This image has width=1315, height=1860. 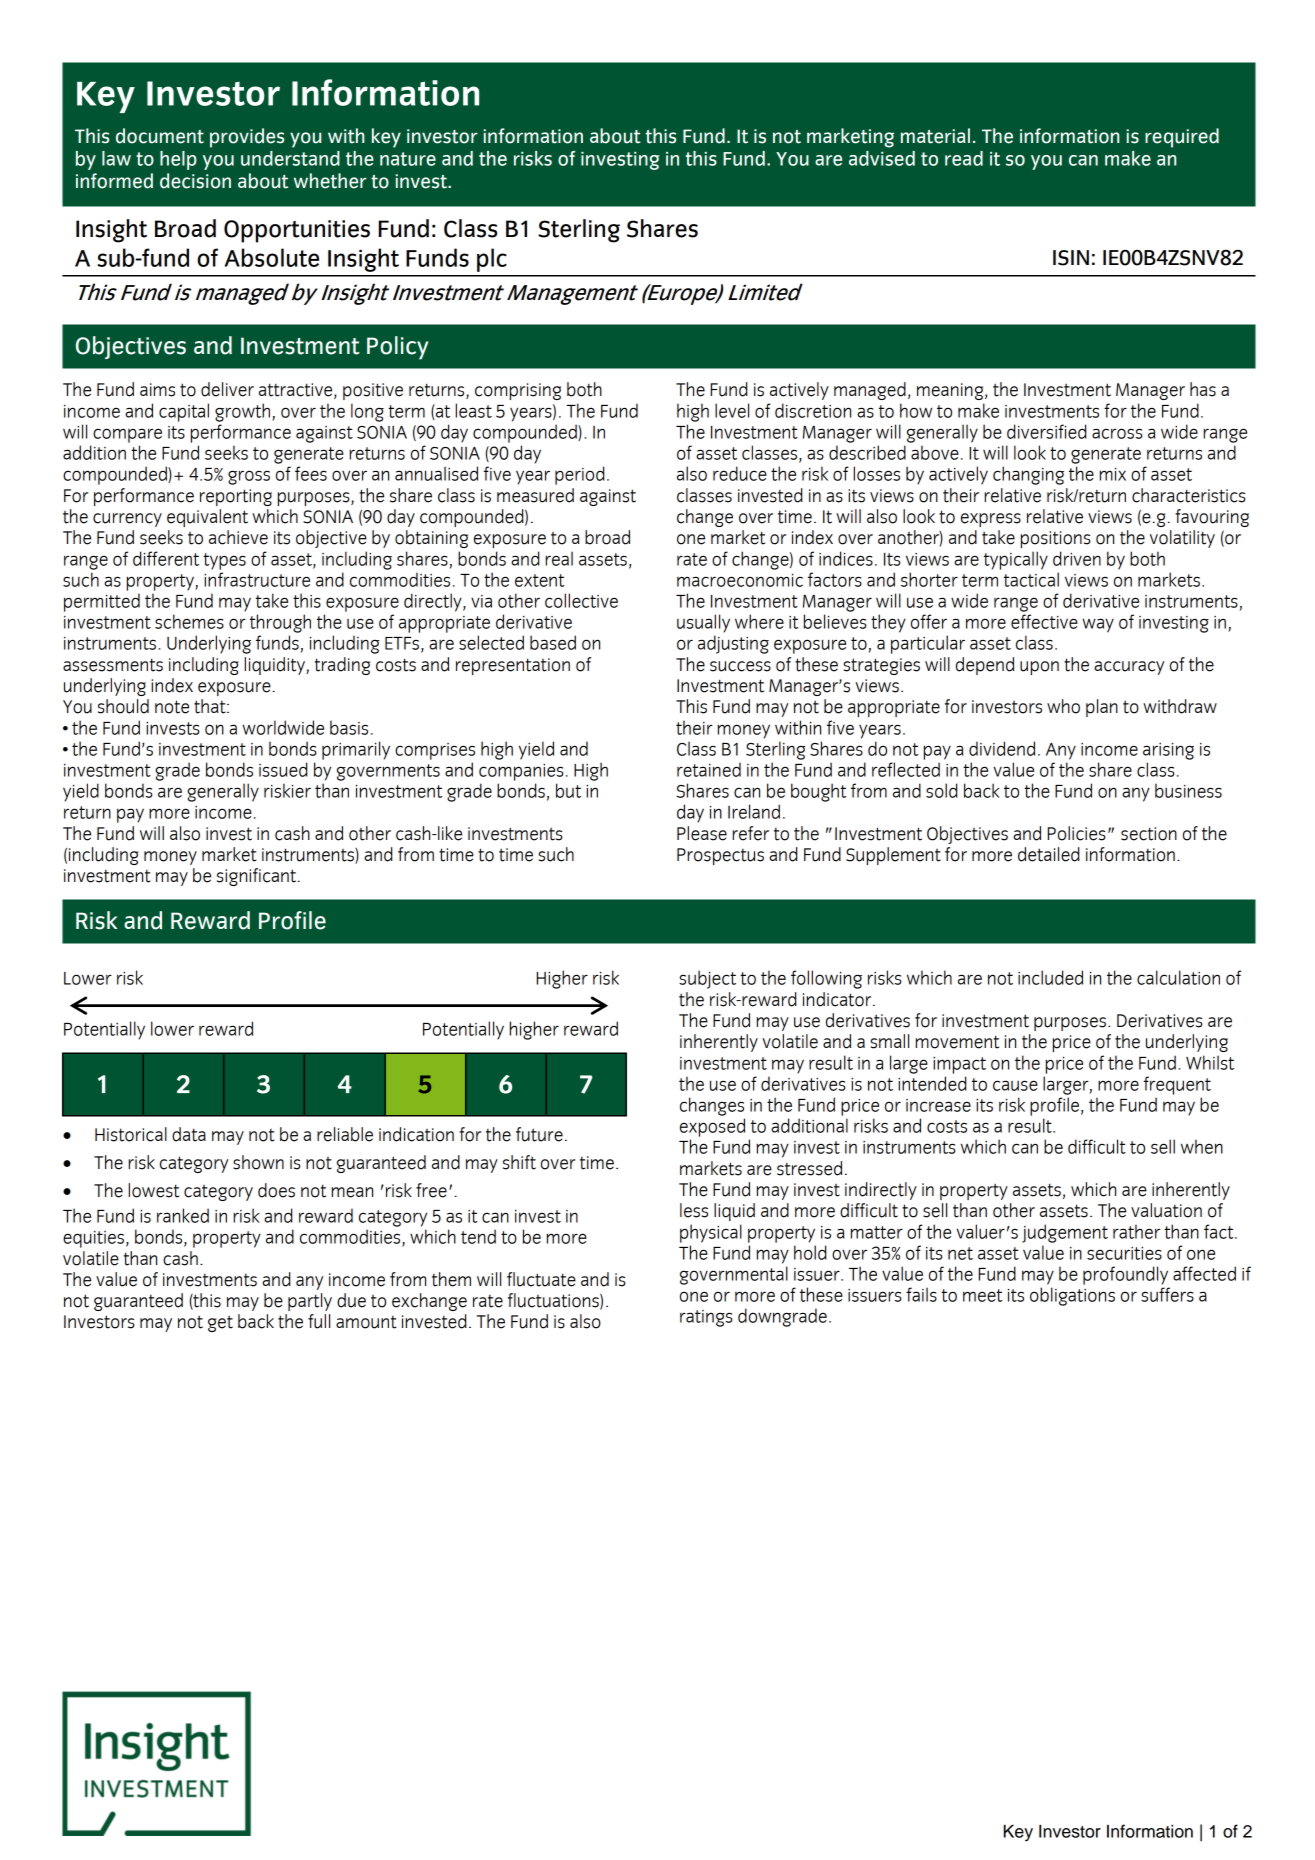 I want to click on get, so click(x=220, y=1323).
